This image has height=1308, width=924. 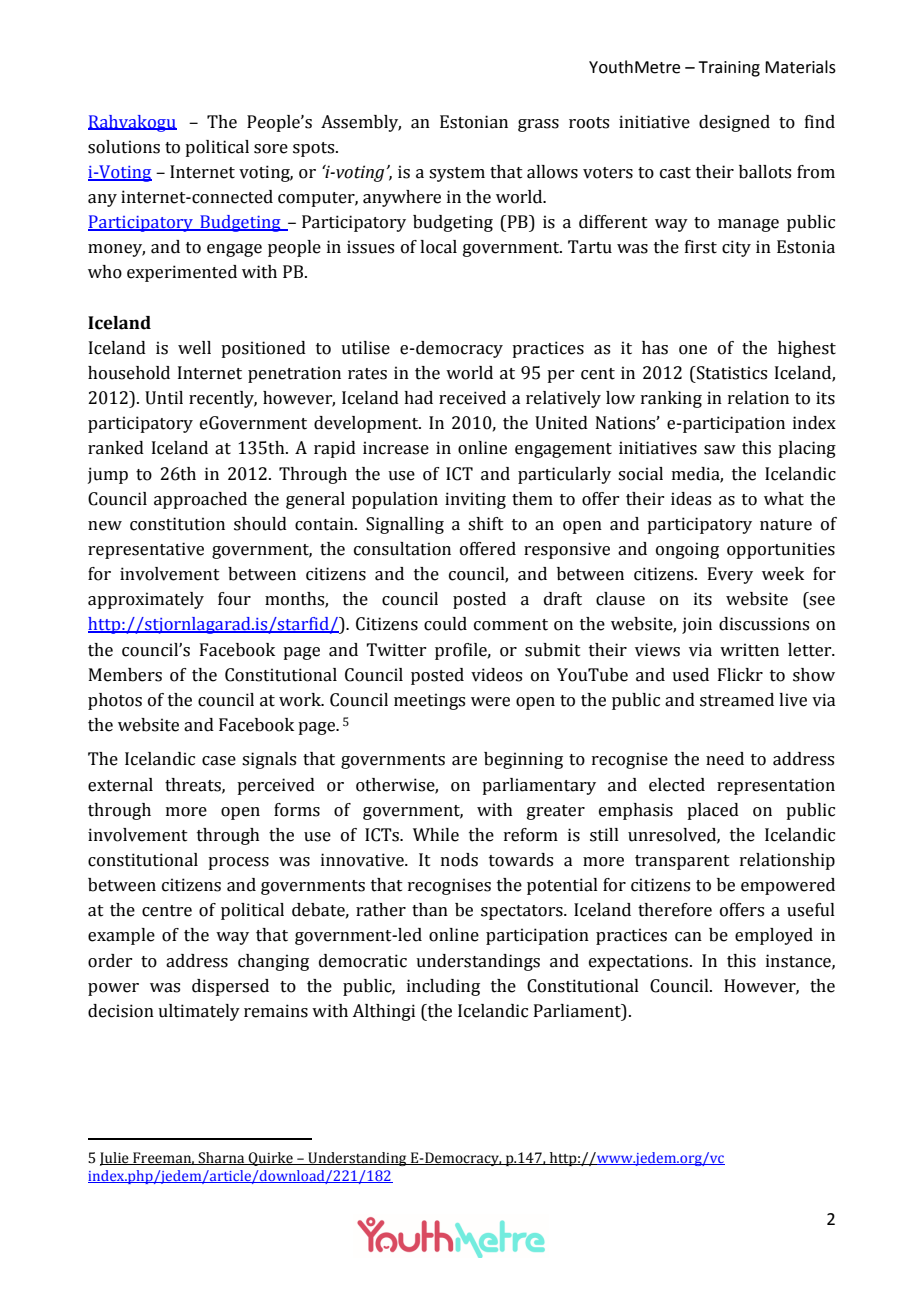 I want to click on solutions, so click(x=124, y=147).
